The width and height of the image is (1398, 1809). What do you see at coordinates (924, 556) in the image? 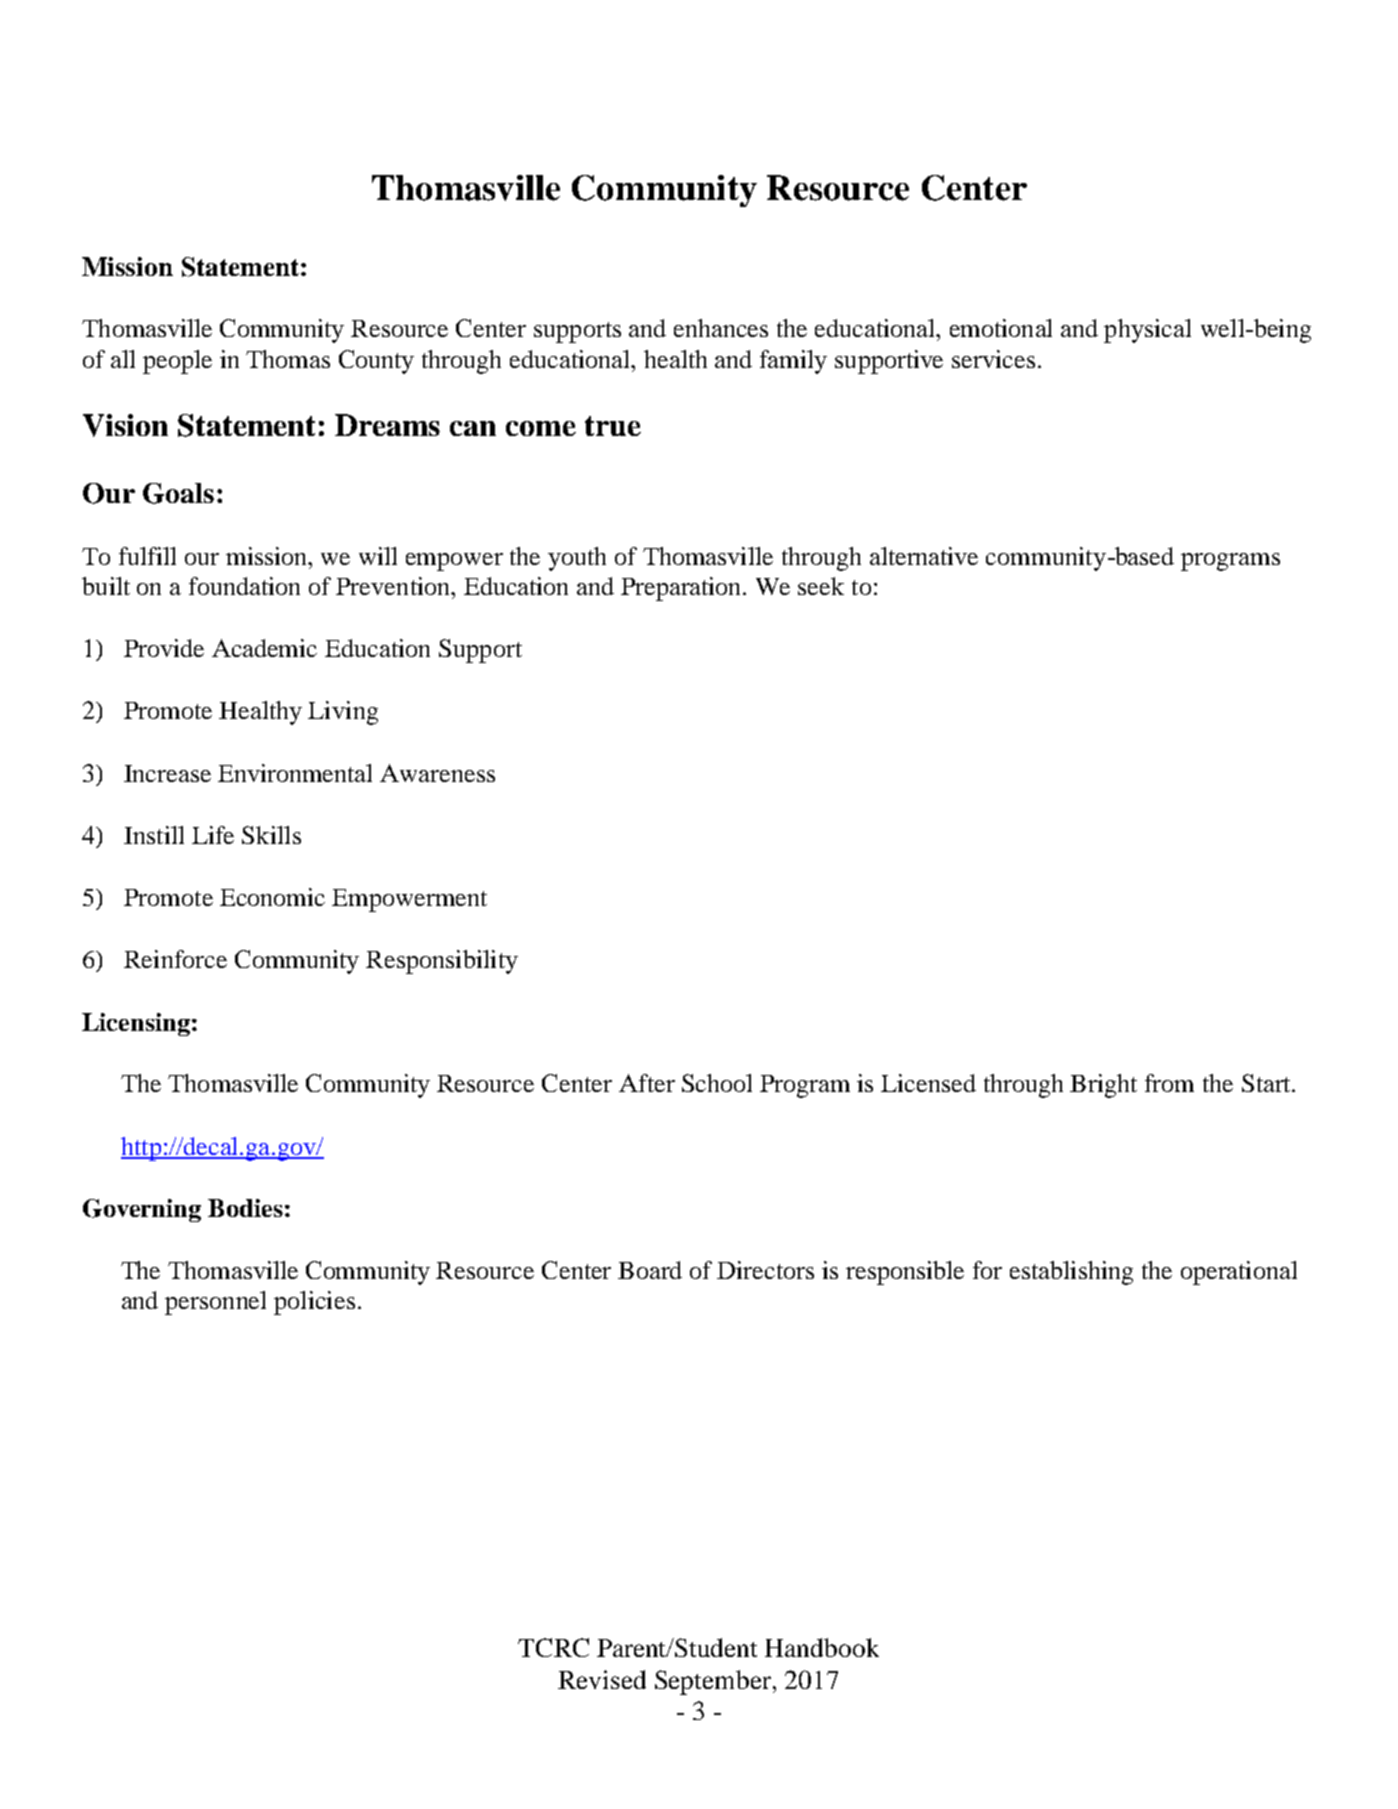
I see `alternative` at bounding box center [924, 556].
